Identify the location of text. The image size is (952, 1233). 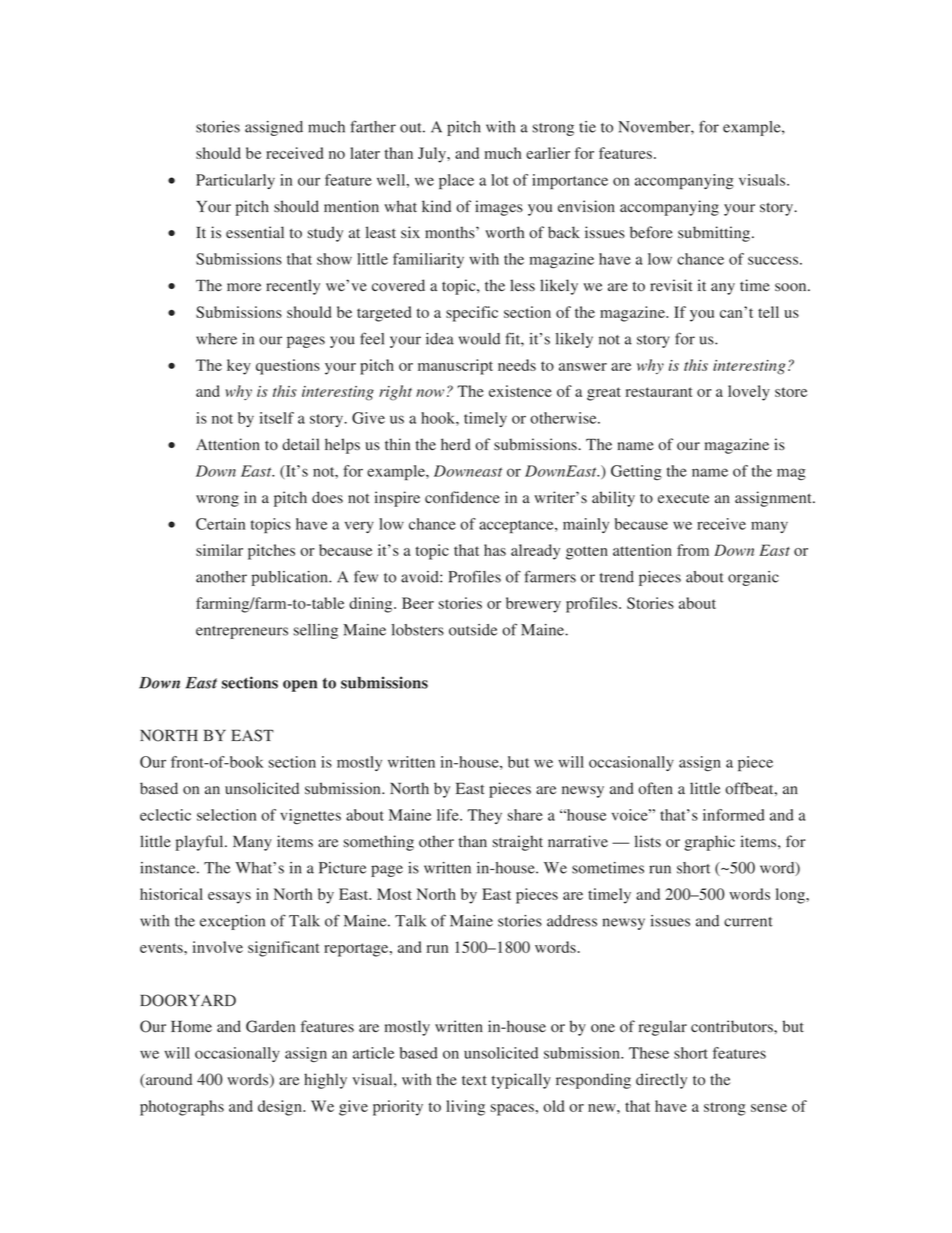
(474, 1080).
